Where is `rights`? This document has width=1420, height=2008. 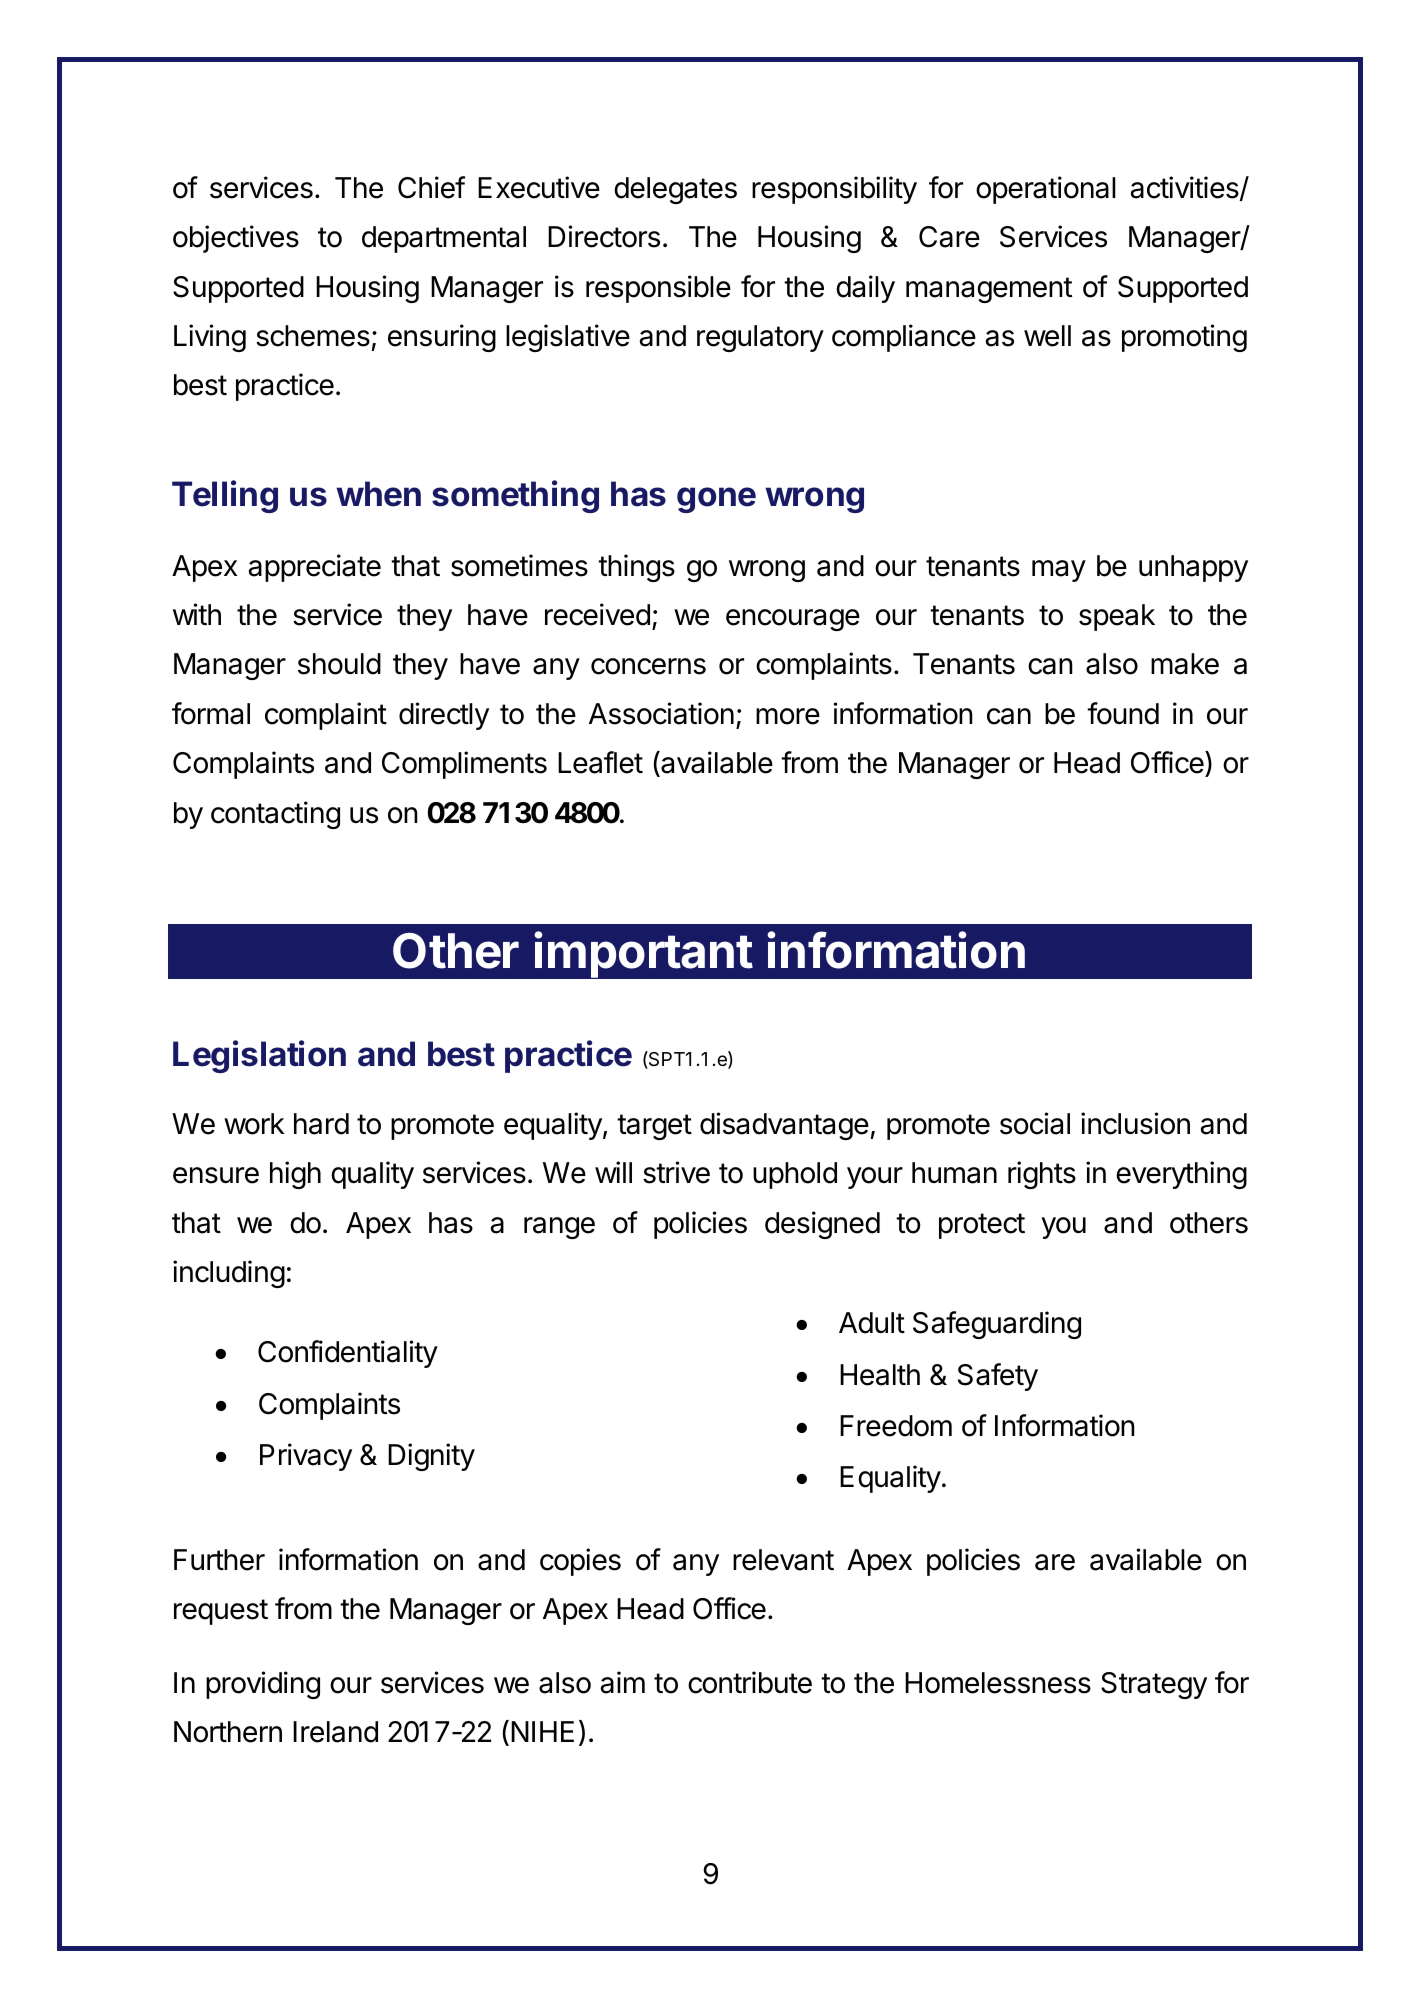
rights is located at coordinates (1042, 1175).
